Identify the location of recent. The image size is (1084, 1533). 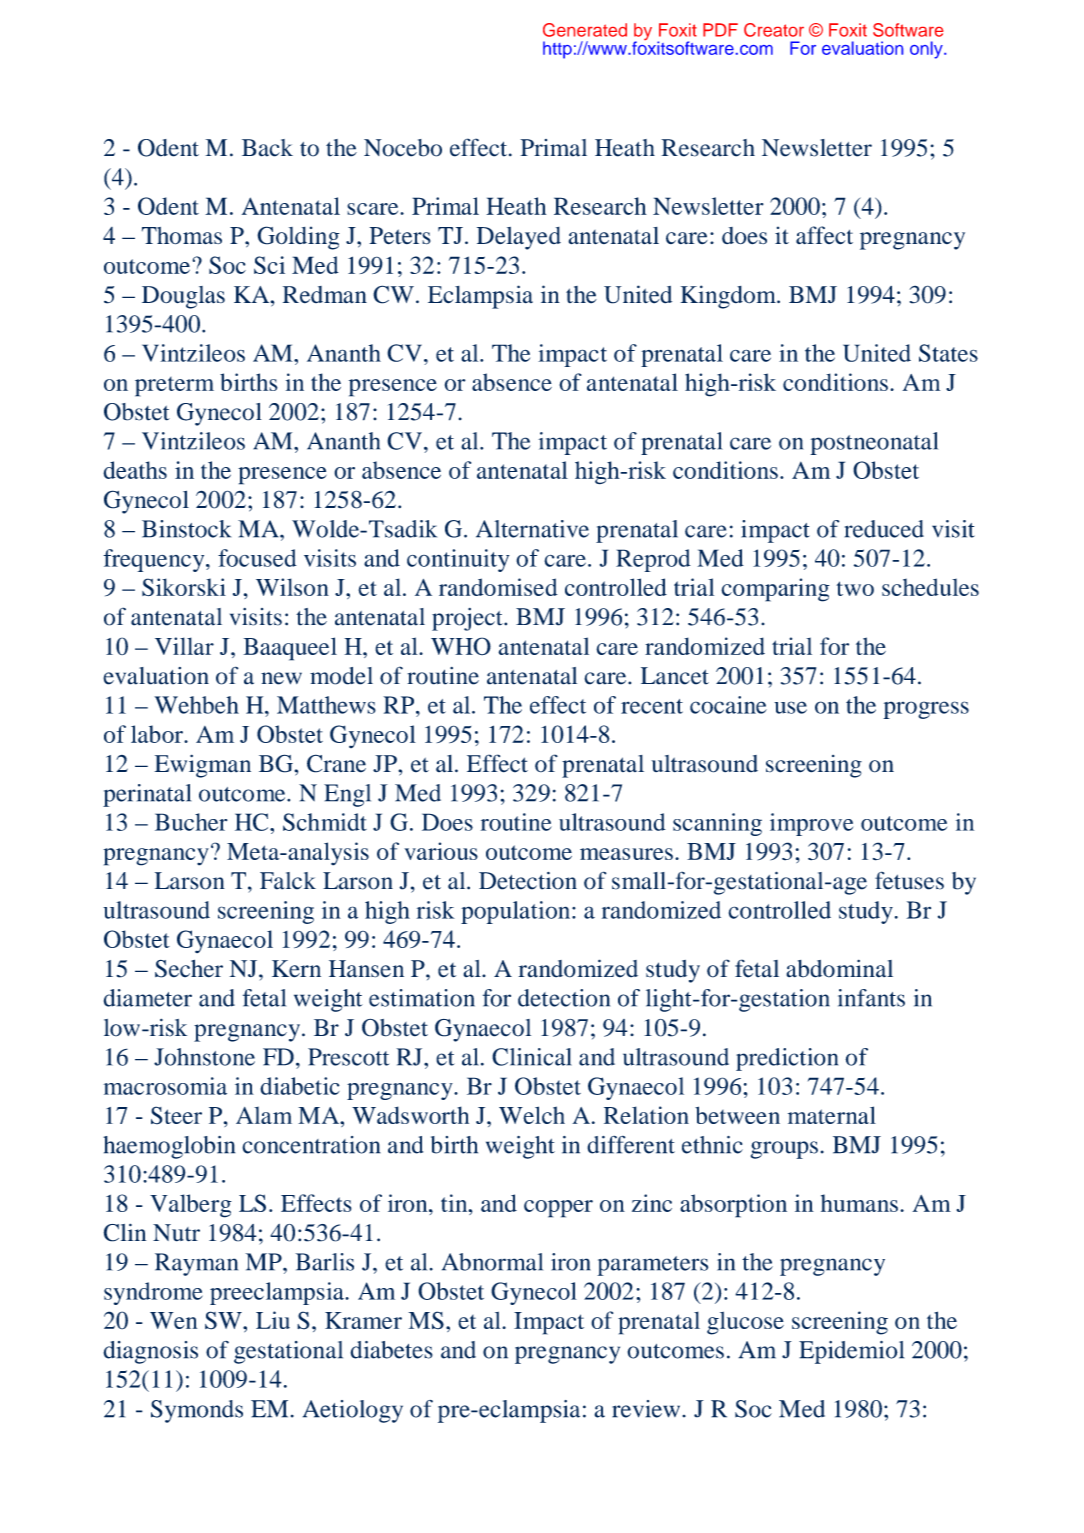
(652, 706).
